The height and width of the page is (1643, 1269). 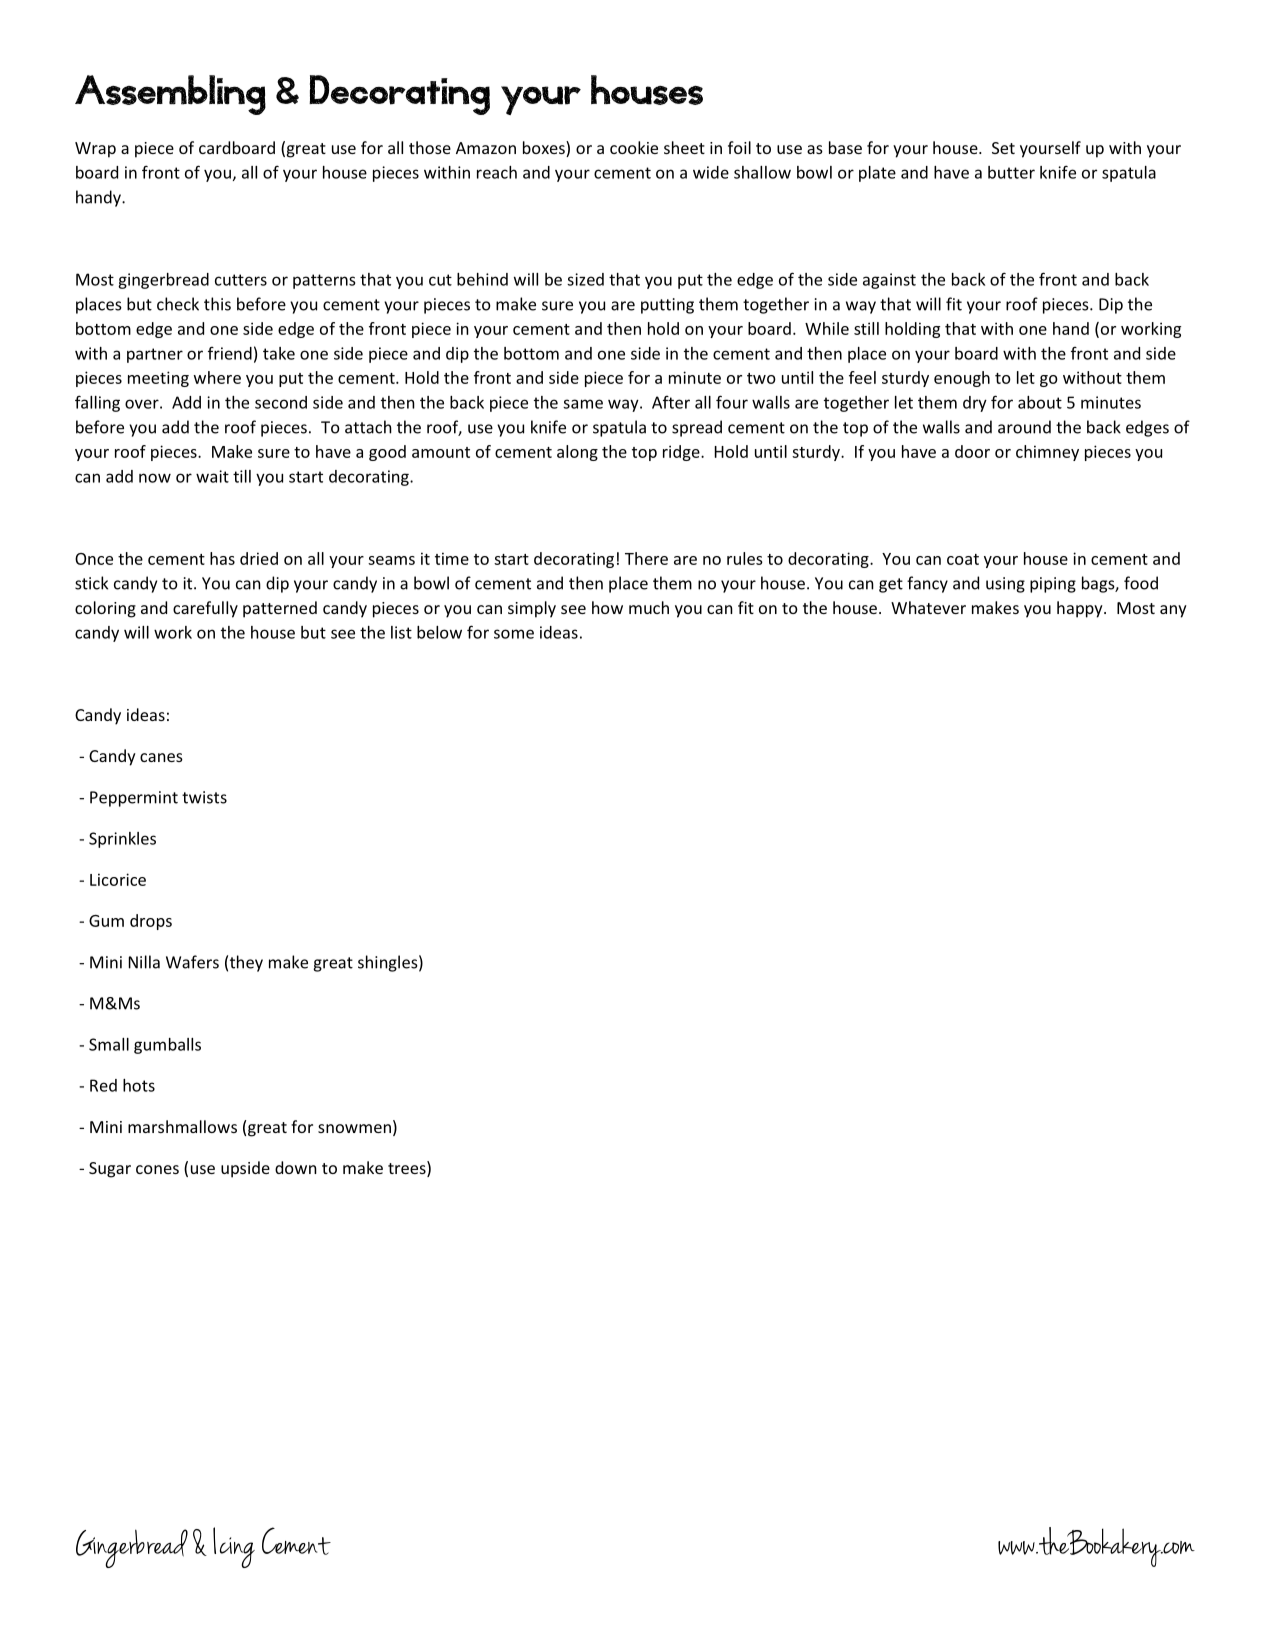 I want to click on Set, so click(x=1003, y=148).
